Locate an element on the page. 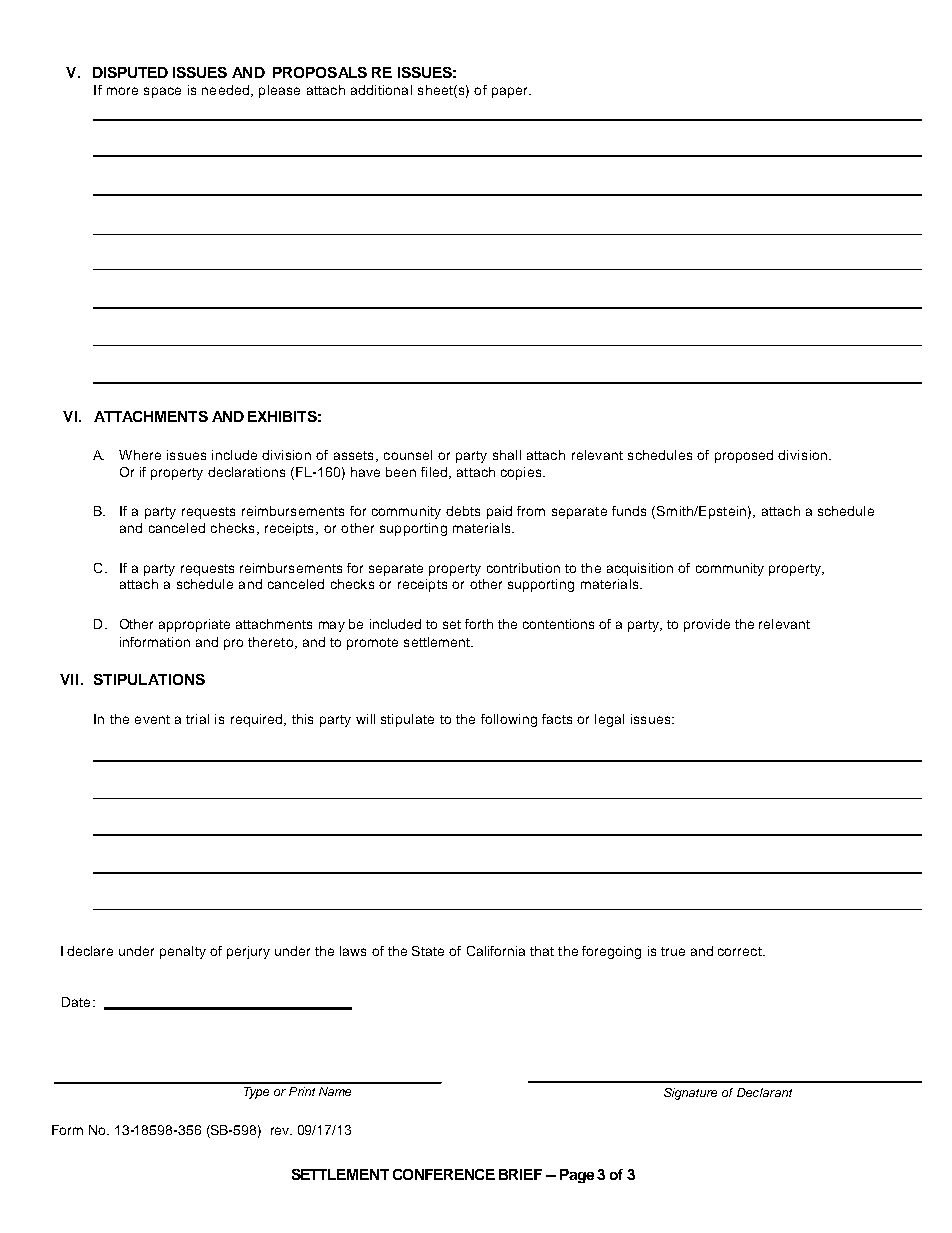 The width and height of the document is (952, 1233). promote is located at coordinates (372, 644).
